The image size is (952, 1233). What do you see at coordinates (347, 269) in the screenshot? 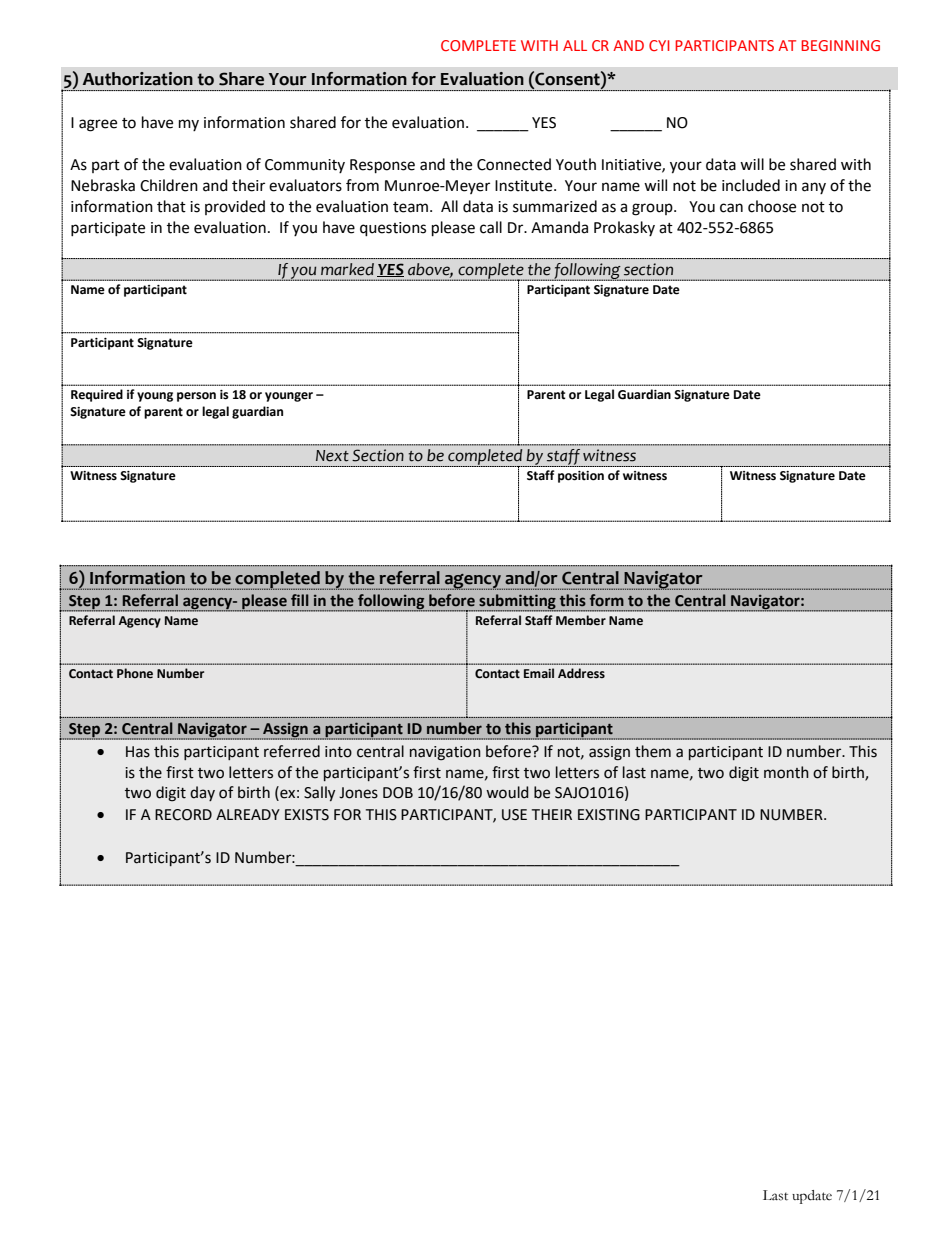
I see `marked` at bounding box center [347, 269].
